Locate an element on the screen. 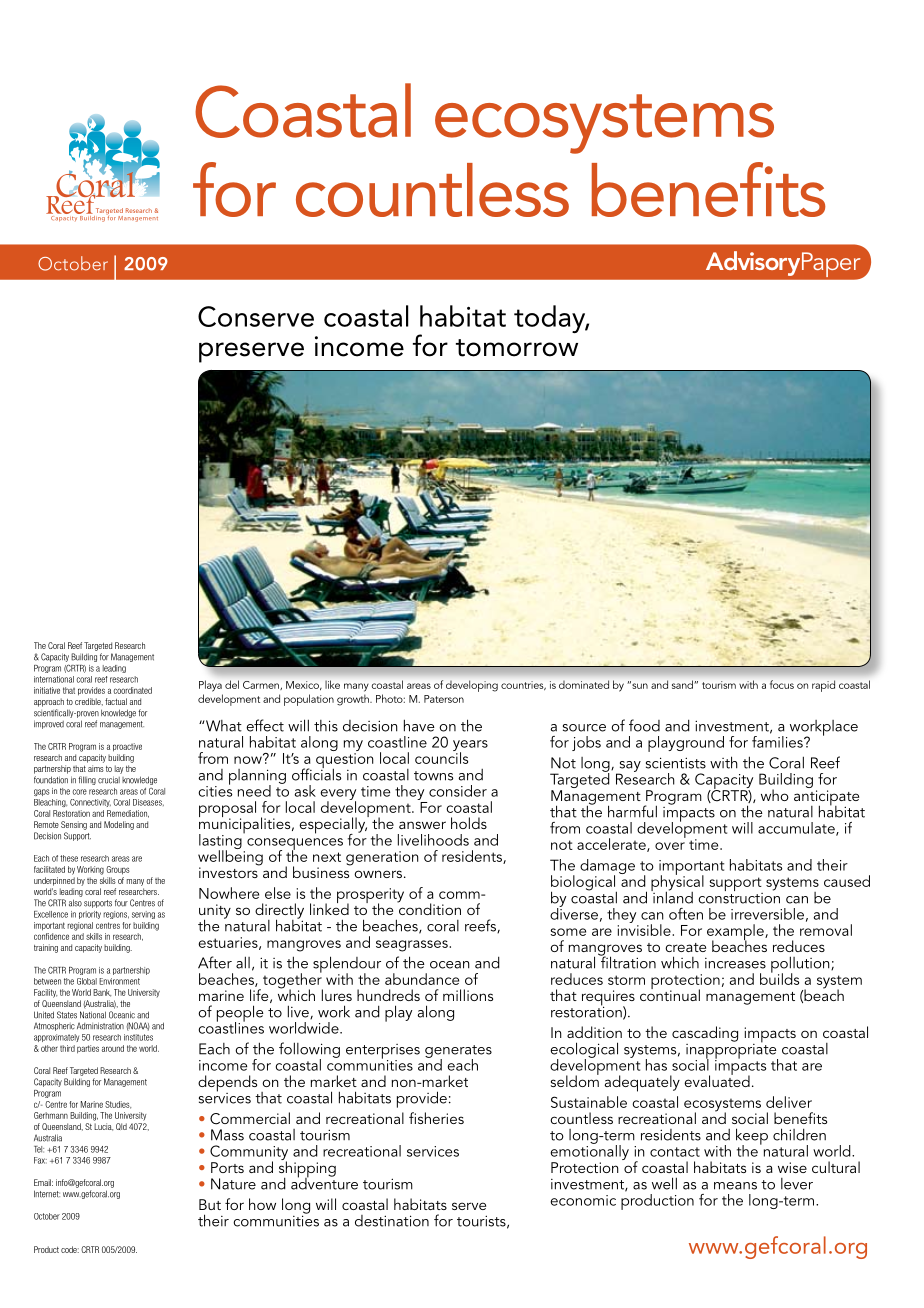 This screenshot has height=1308, width=924. who is located at coordinates (775, 795).
